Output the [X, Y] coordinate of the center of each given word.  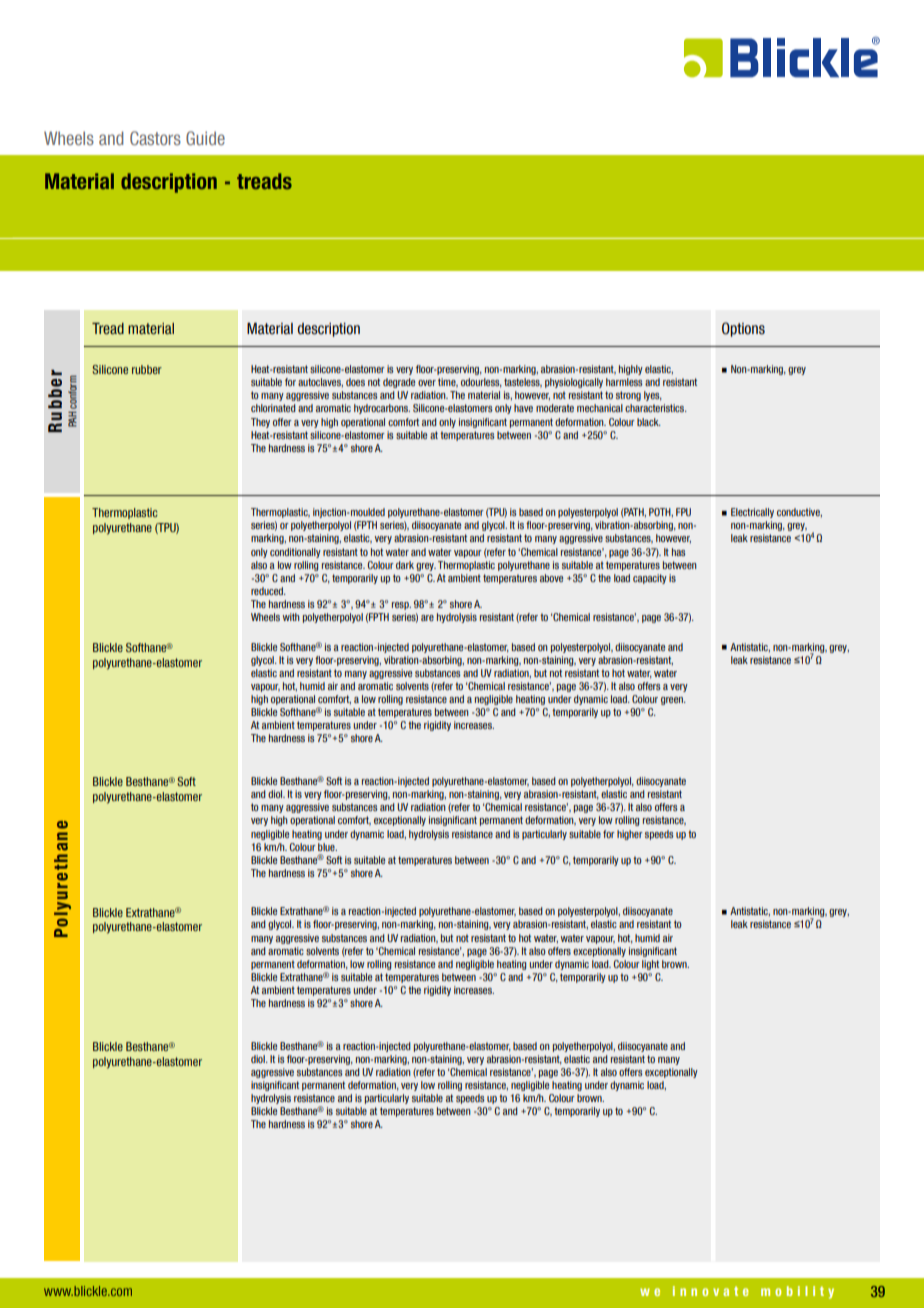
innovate [711, 1291]
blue [327, 847]
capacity [650, 579]
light [650, 965]
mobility [797, 1292]
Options [743, 329]
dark [405, 565]
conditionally [295, 553]
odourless [481, 383]
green [673, 701]
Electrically [752, 513]
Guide [205, 138]
